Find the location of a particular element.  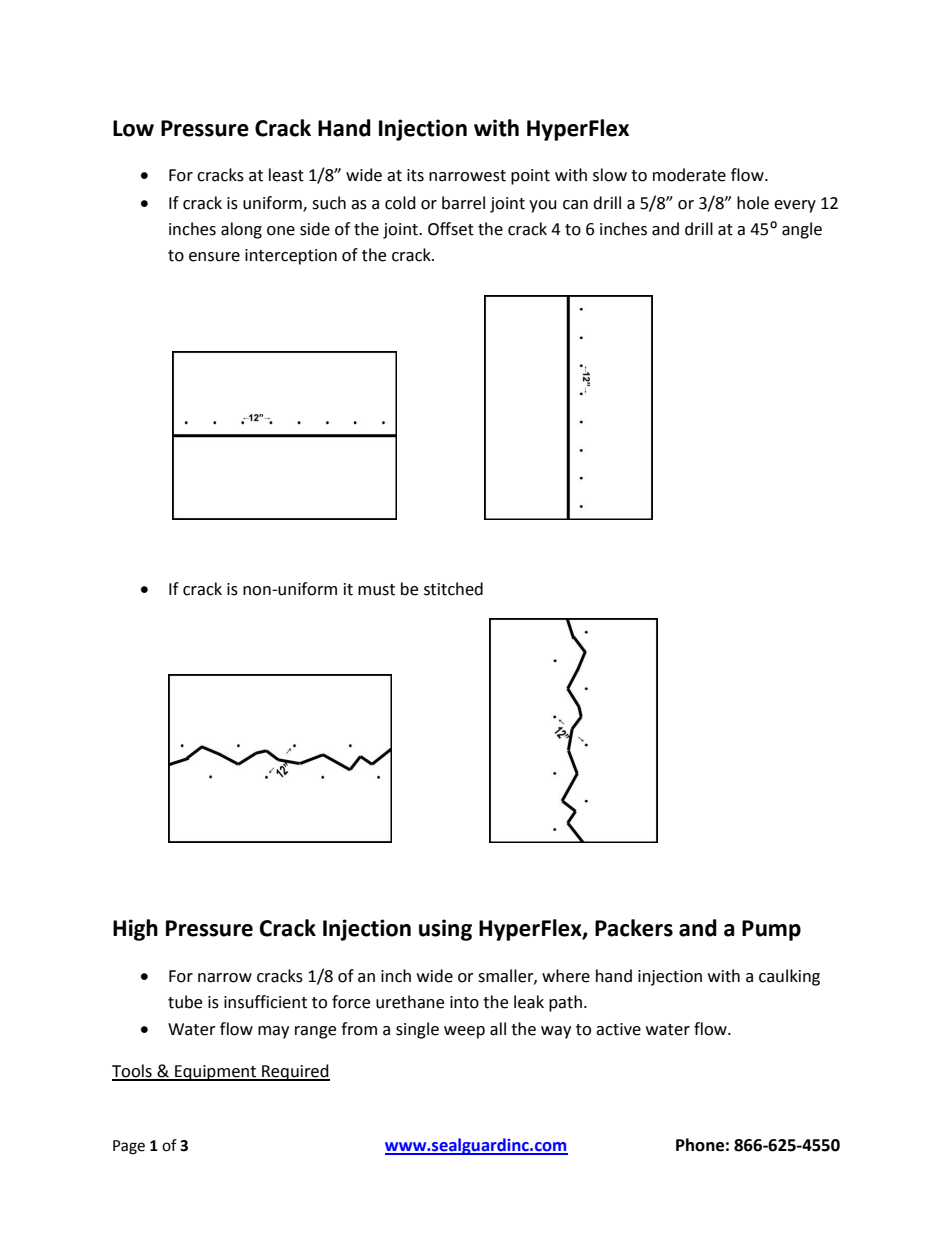

along is located at coordinates (241, 230).
